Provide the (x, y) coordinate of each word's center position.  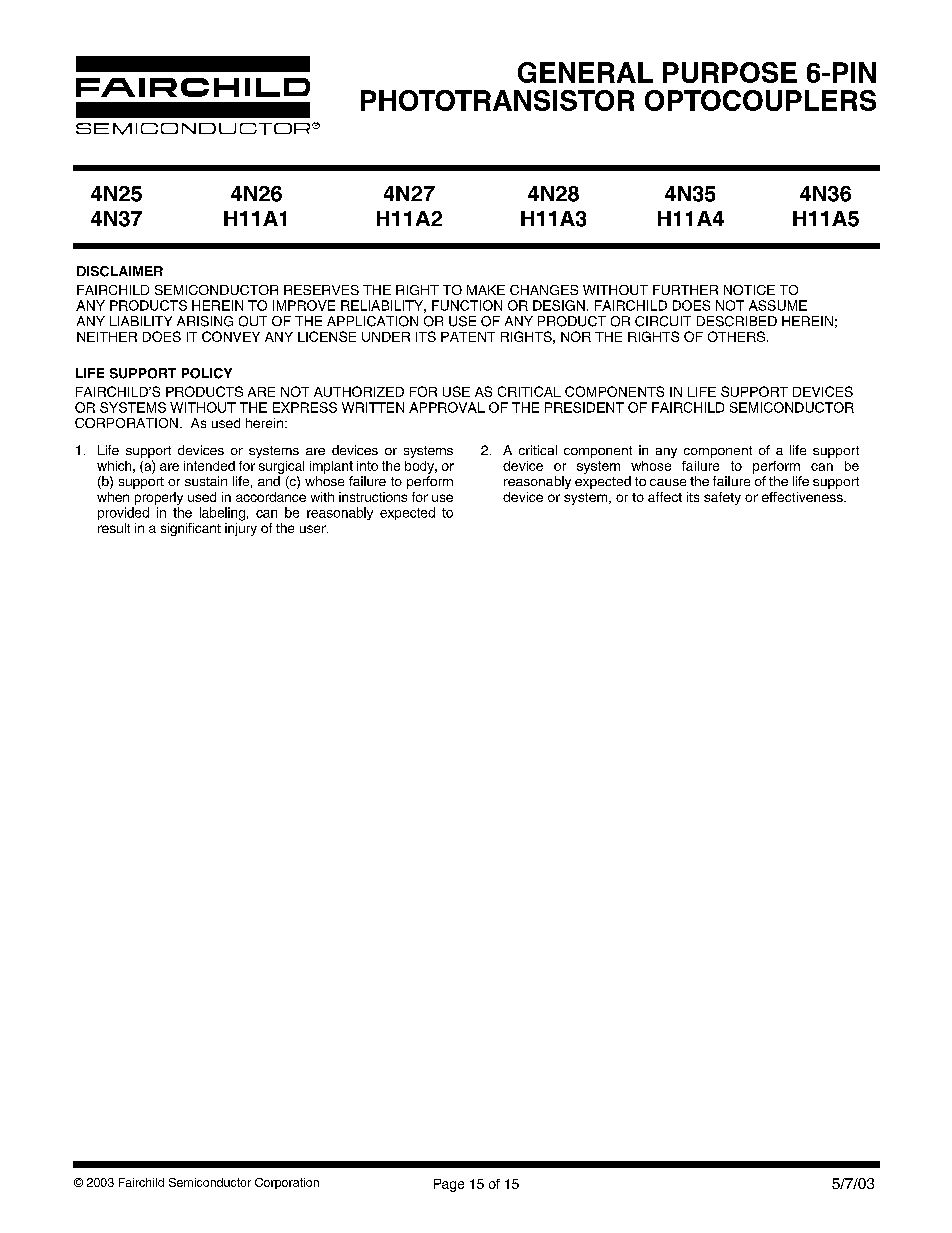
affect (665, 497)
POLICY (207, 373)
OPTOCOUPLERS (760, 100)
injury (241, 529)
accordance (271, 497)
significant (191, 529)
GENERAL (585, 72)
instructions (373, 497)
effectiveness (803, 497)
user (314, 529)
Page (449, 1185)
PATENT (468, 337)
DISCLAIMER (120, 271)
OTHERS (736, 336)
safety (722, 498)
